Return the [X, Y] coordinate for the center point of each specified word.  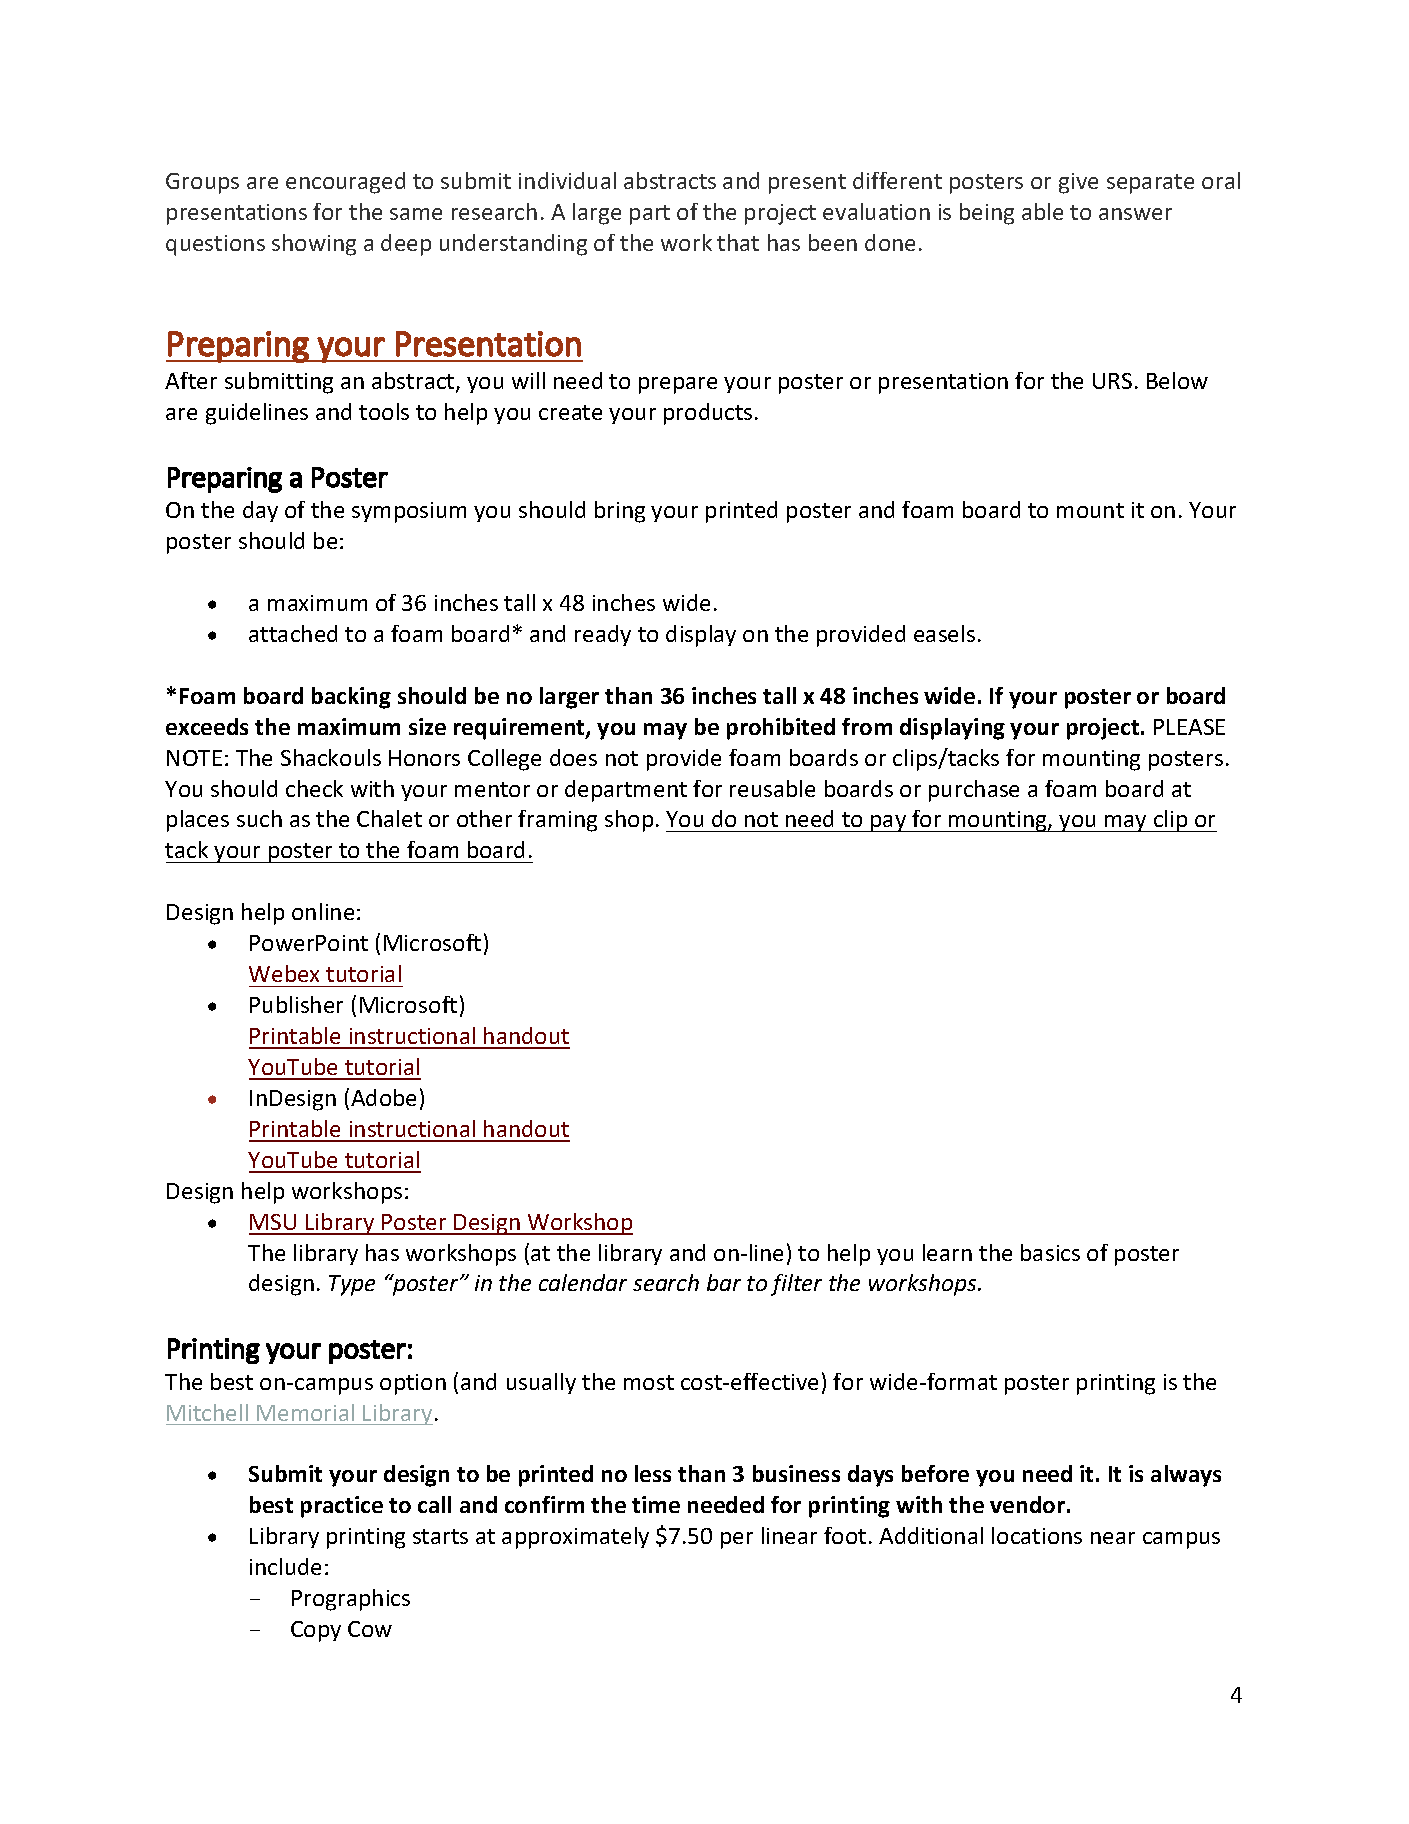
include [285, 1566]
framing [557, 821]
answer [1135, 214]
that [738, 242]
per [737, 1540]
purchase [974, 791]
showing [314, 245]
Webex [284, 973]
